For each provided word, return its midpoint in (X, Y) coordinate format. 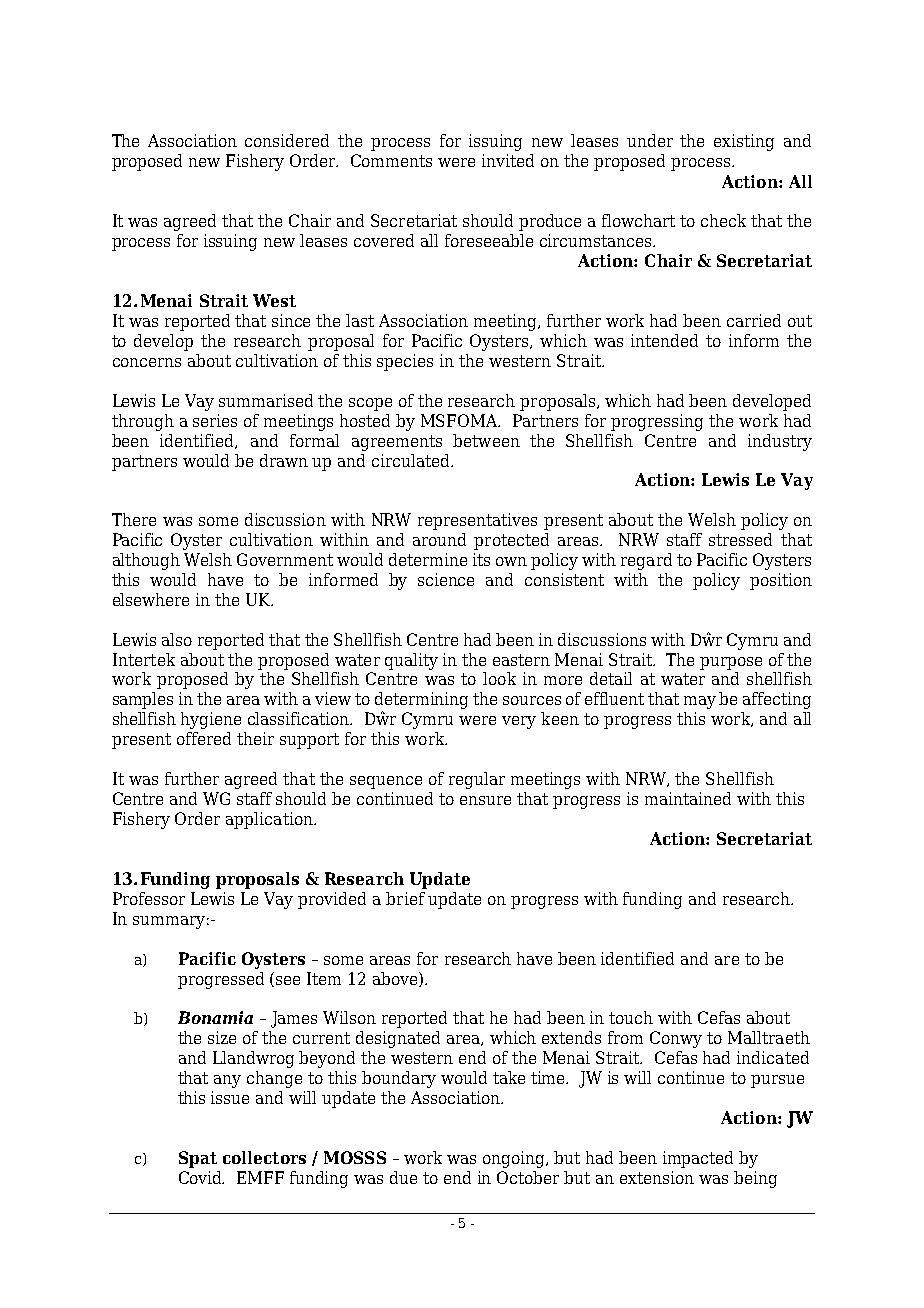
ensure (485, 800)
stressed (740, 539)
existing (744, 142)
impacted (698, 1159)
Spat (198, 1159)
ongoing (515, 1159)
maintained (688, 798)
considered (287, 140)
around (439, 539)
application (270, 820)
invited (508, 160)
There (134, 519)
